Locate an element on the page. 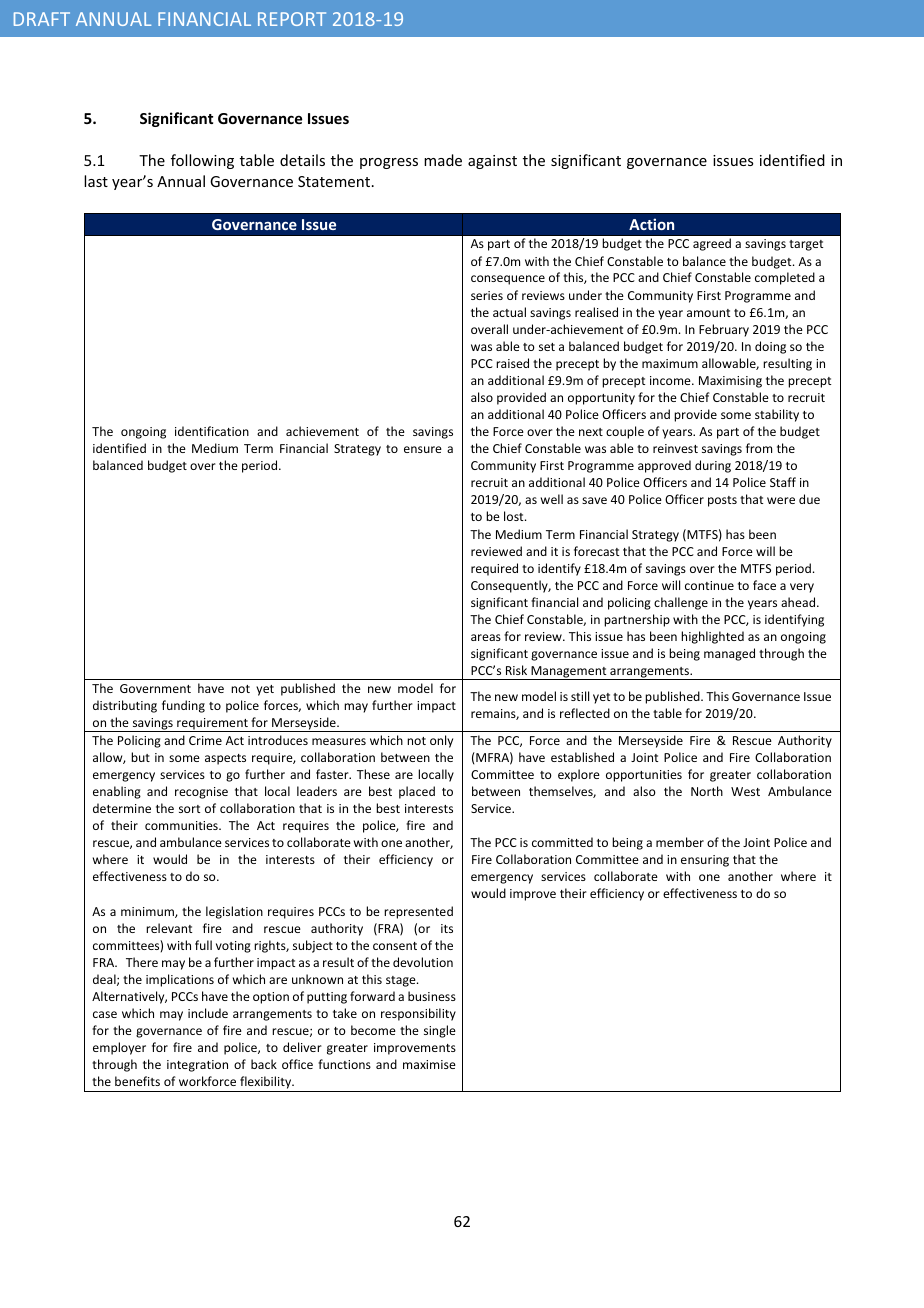 The image size is (924, 1308). DRAFT is located at coordinates (42, 19).
